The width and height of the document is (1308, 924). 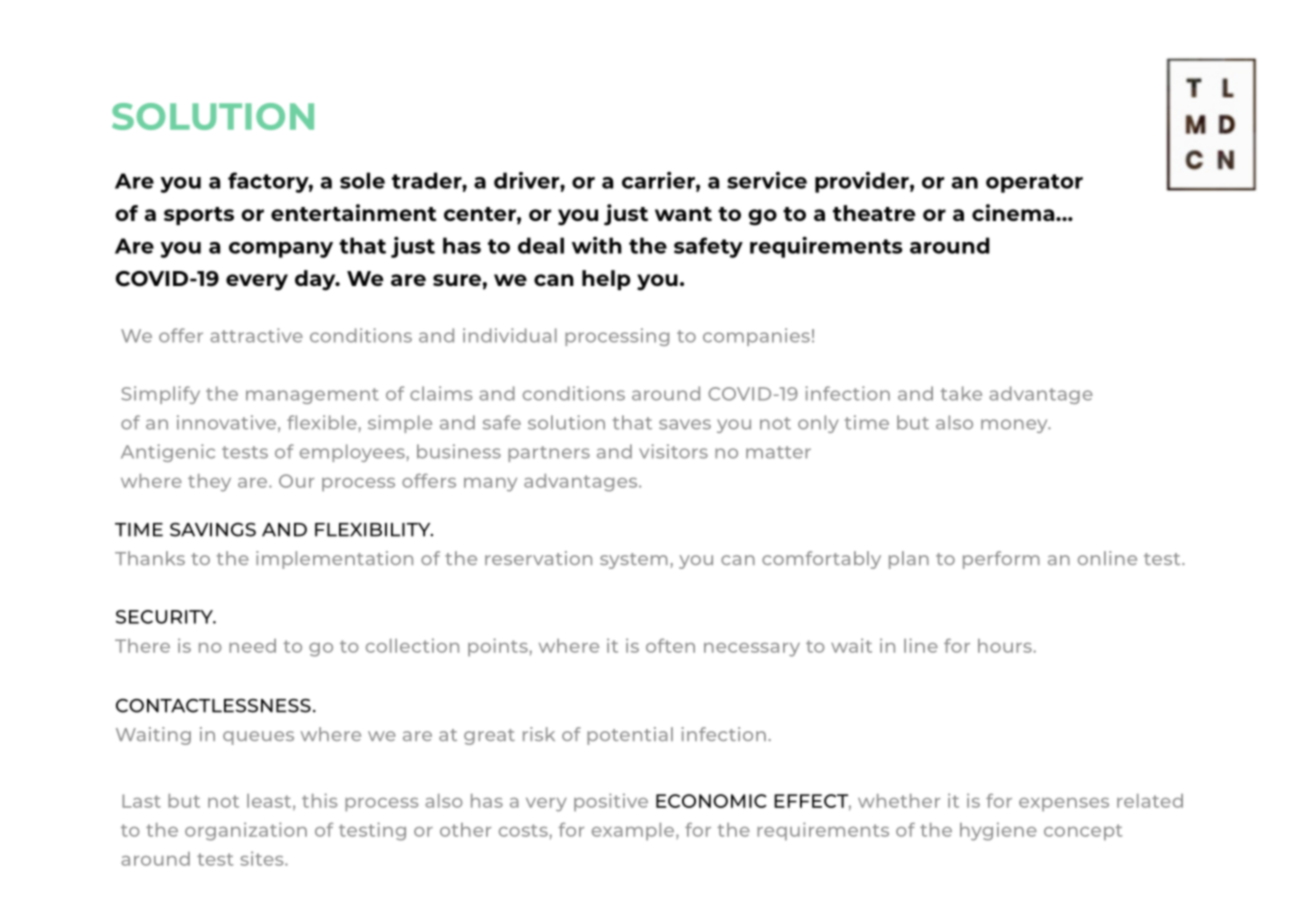 What do you see at coordinates (630, 736) in the document?
I see `potential` at bounding box center [630, 736].
